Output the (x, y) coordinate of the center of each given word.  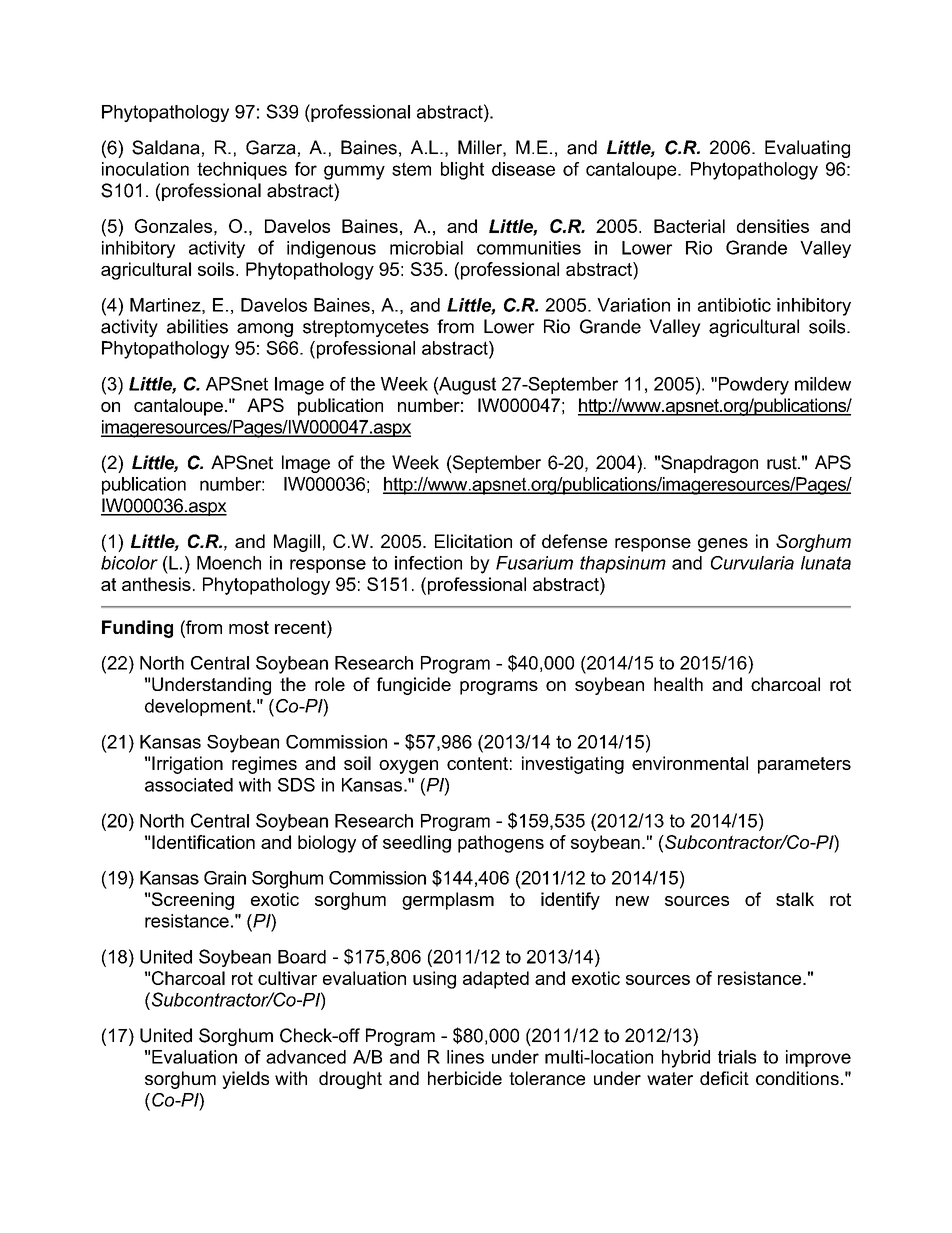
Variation (633, 305)
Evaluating (807, 149)
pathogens (501, 844)
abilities (197, 326)
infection (428, 563)
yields (245, 1080)
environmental (690, 763)
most (249, 627)
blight (462, 171)
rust (783, 463)
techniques (242, 171)
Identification (203, 842)
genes (723, 545)
